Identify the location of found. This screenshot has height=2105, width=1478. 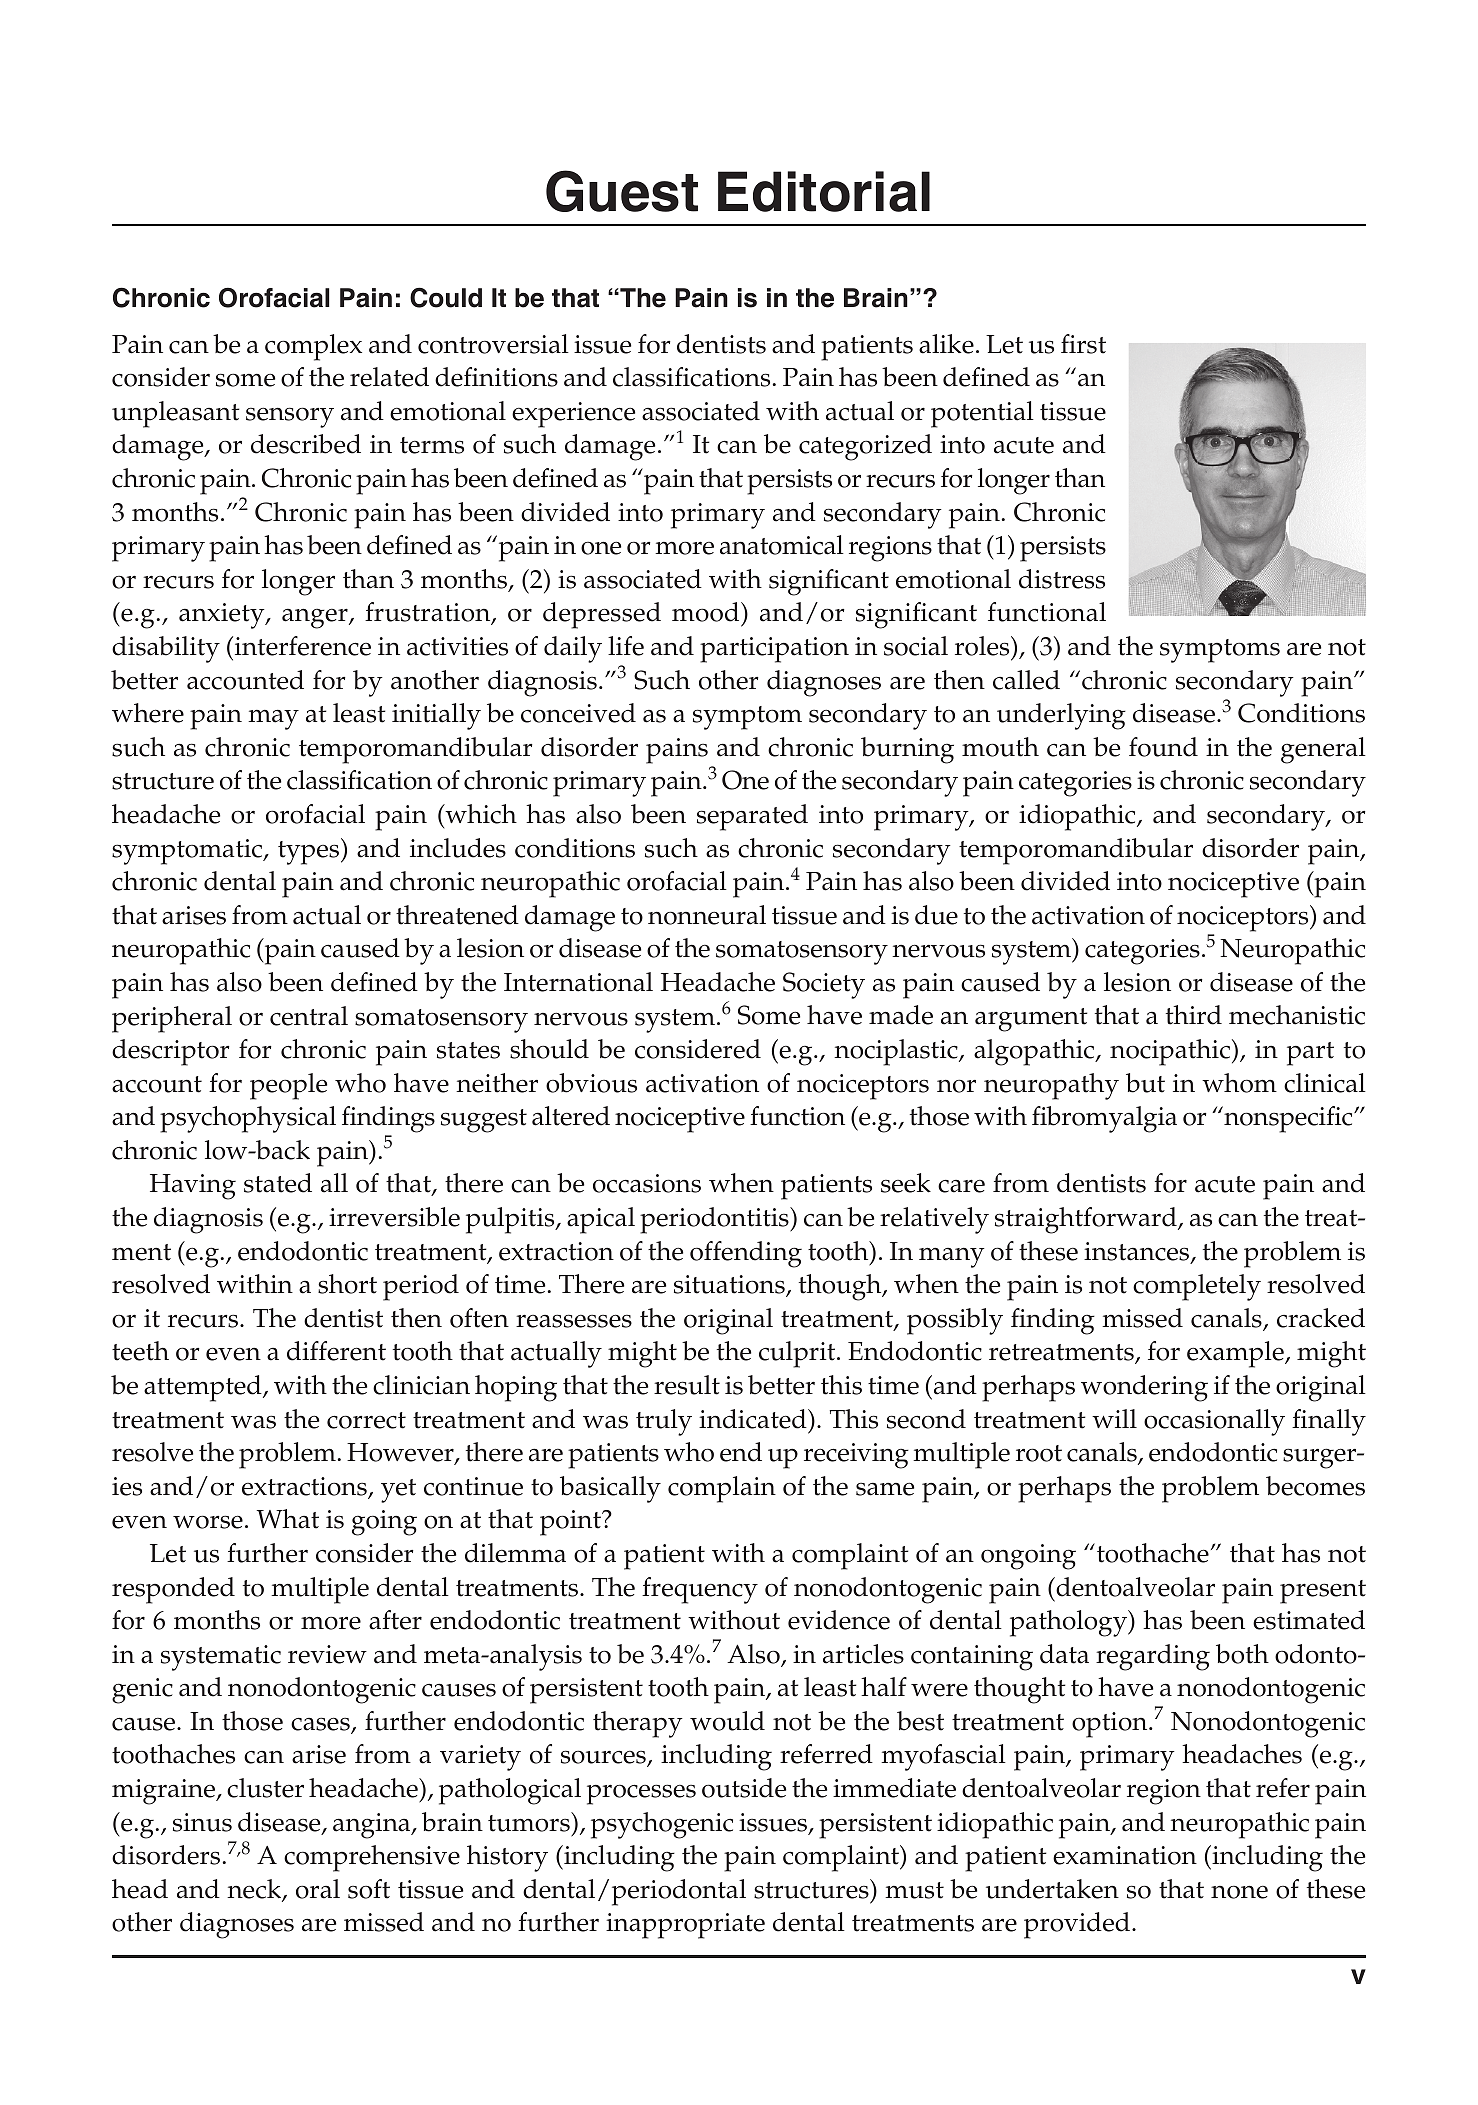
(1163, 747).
